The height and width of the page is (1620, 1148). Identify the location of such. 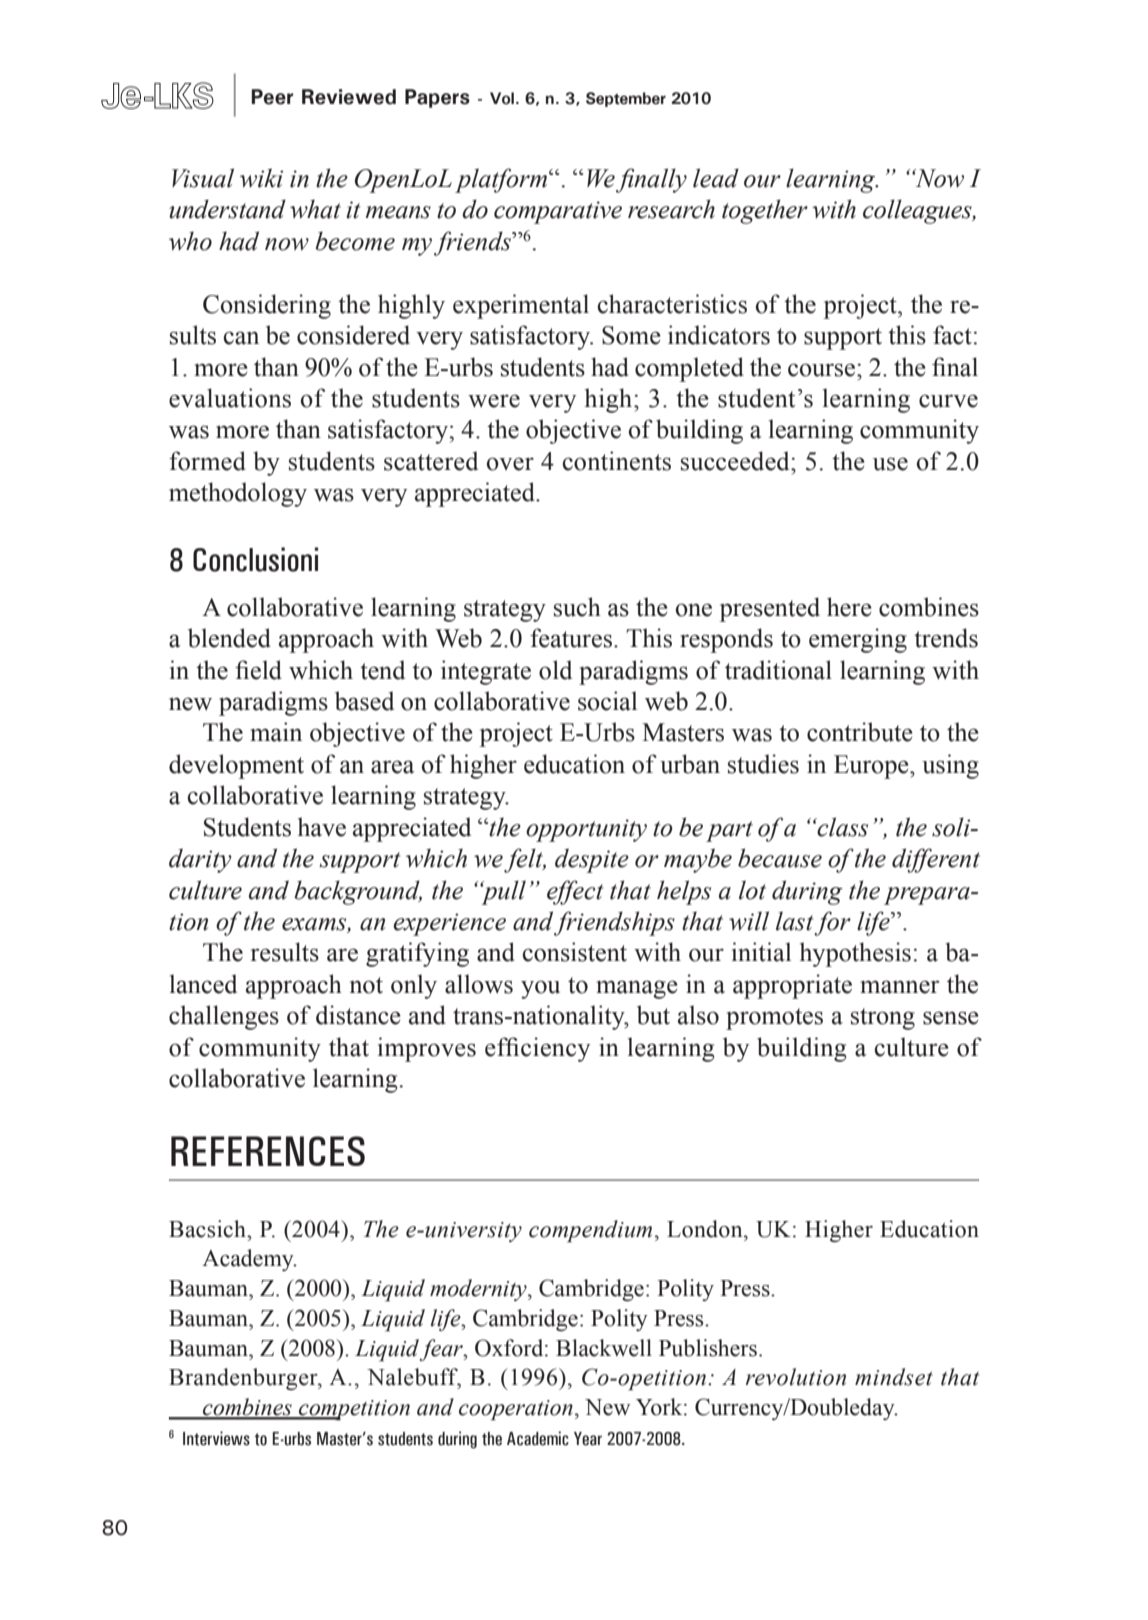
(577, 607).
